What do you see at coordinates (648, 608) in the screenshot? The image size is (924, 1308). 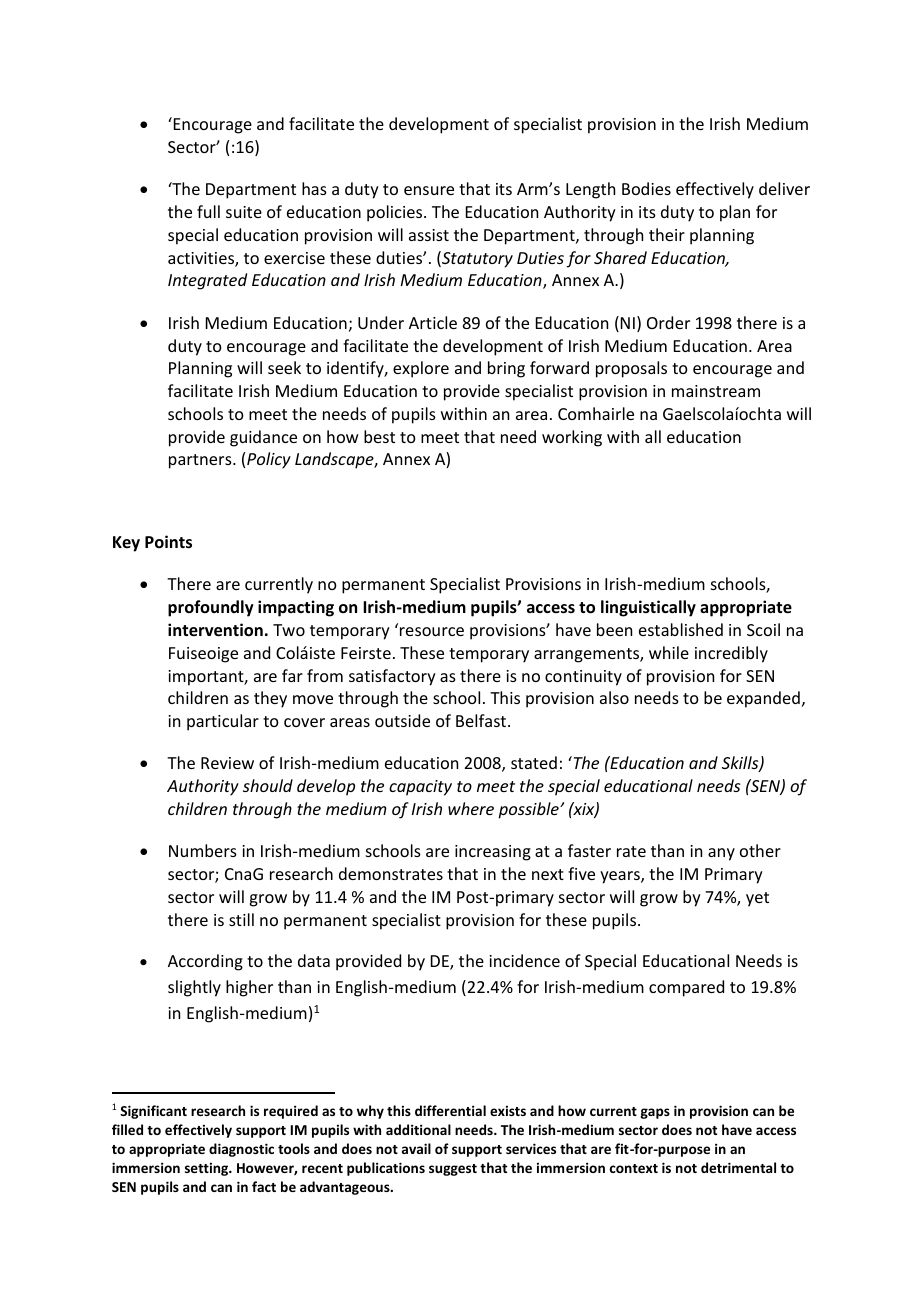 I see `linguistically` at bounding box center [648, 608].
